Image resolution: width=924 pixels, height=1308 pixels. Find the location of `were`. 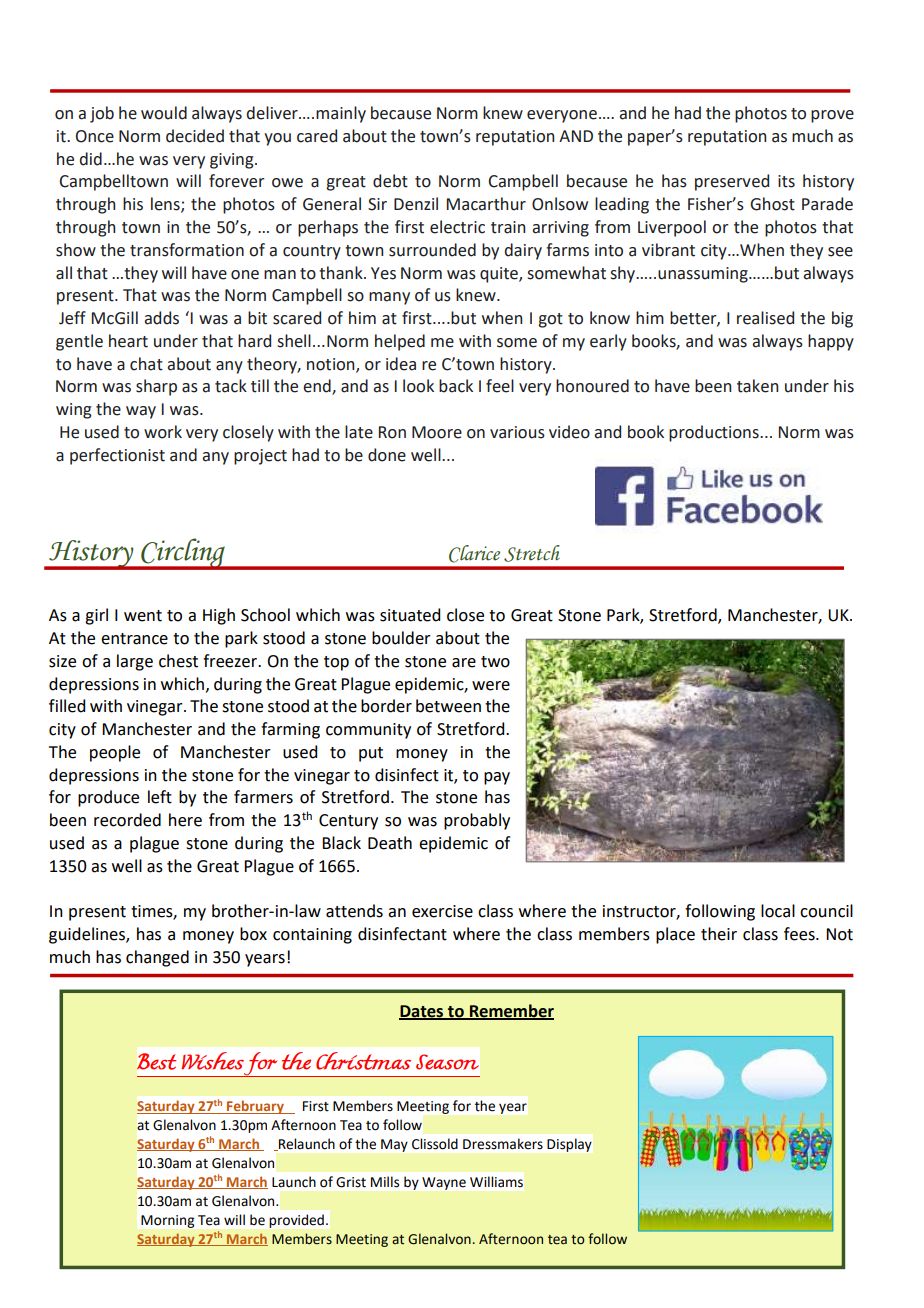

were is located at coordinates (491, 686).
